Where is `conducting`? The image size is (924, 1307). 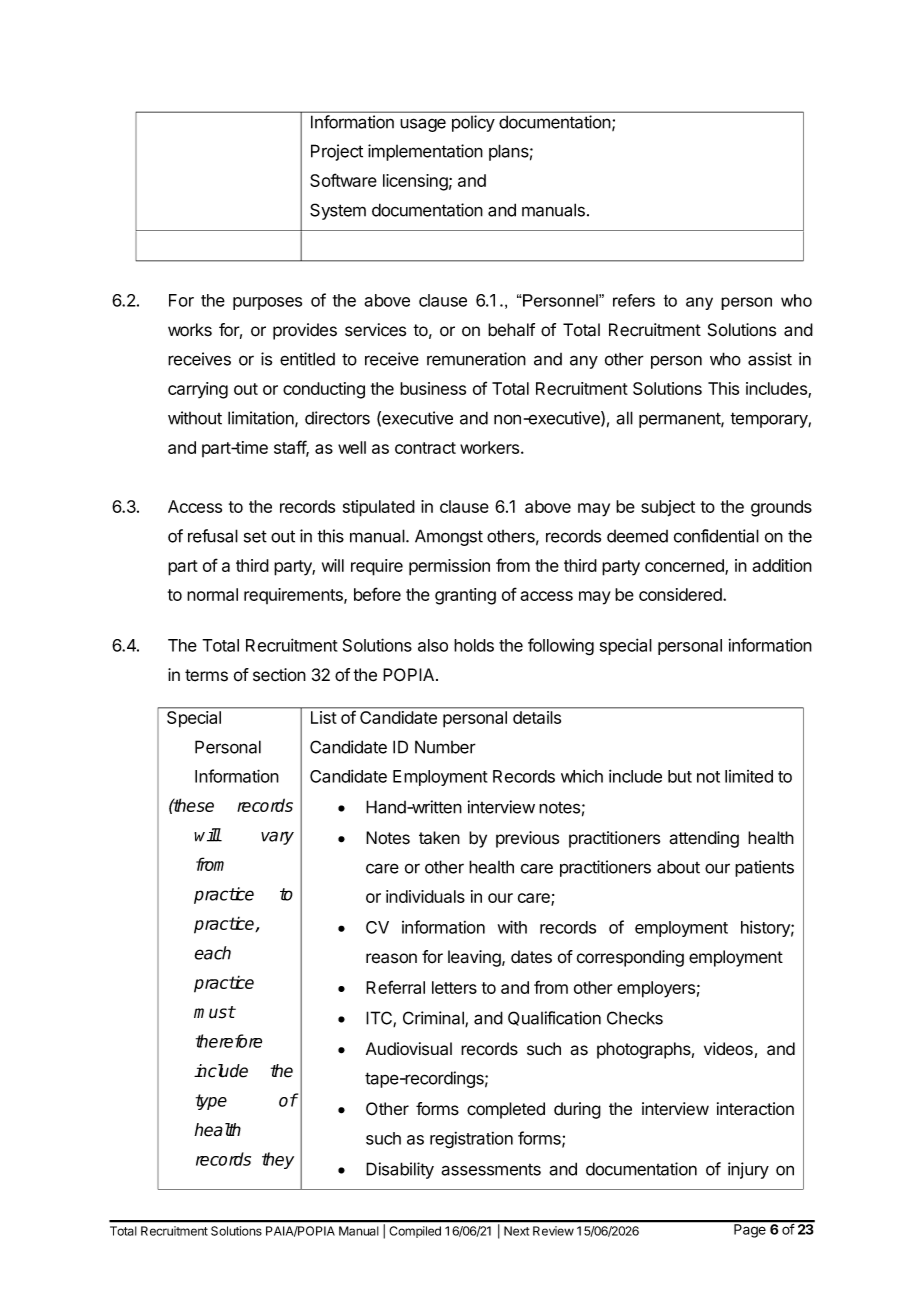 conducting is located at coordinates (324, 390).
